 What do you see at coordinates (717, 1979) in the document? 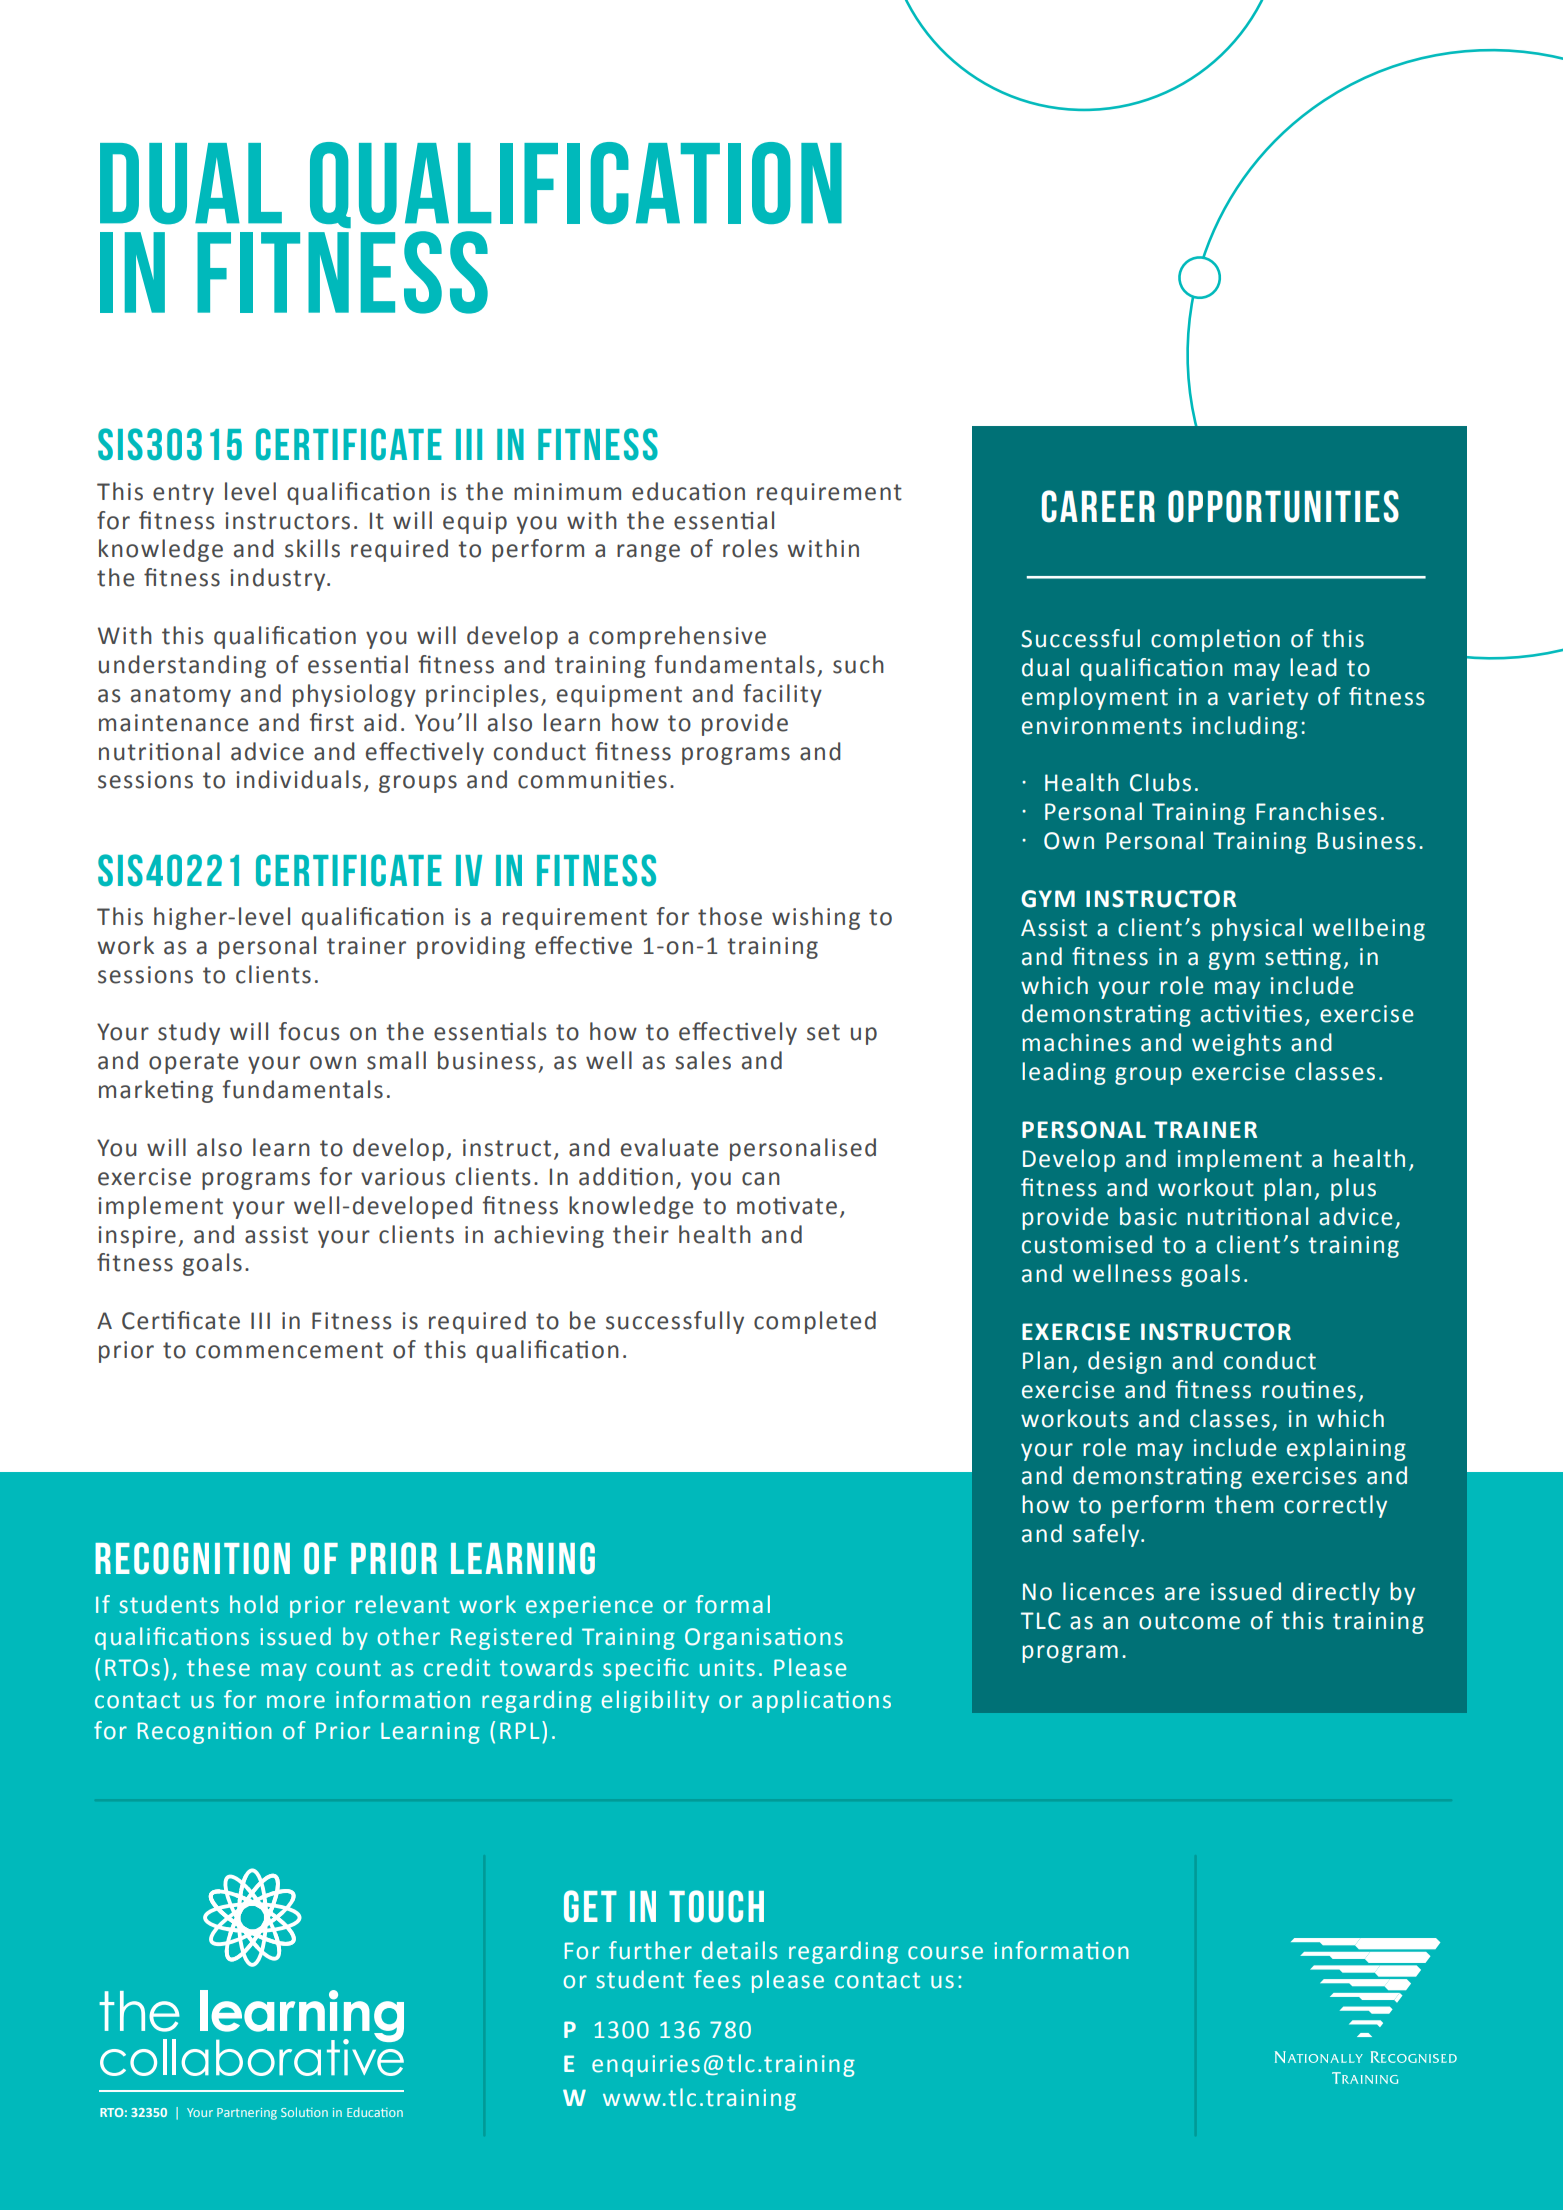
I see `fees` at bounding box center [717, 1979].
